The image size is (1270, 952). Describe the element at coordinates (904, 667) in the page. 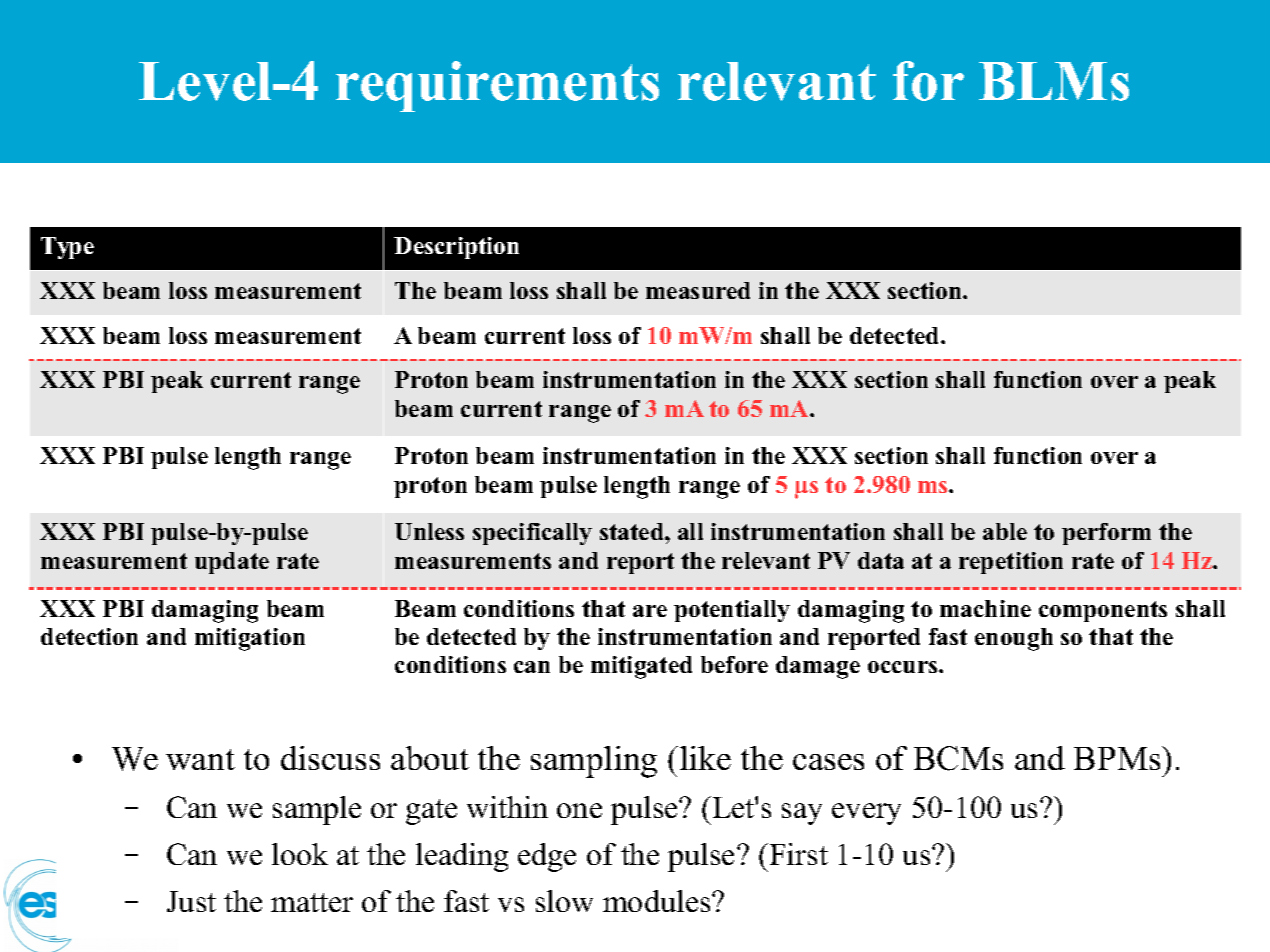

I see `occurs` at that location.
